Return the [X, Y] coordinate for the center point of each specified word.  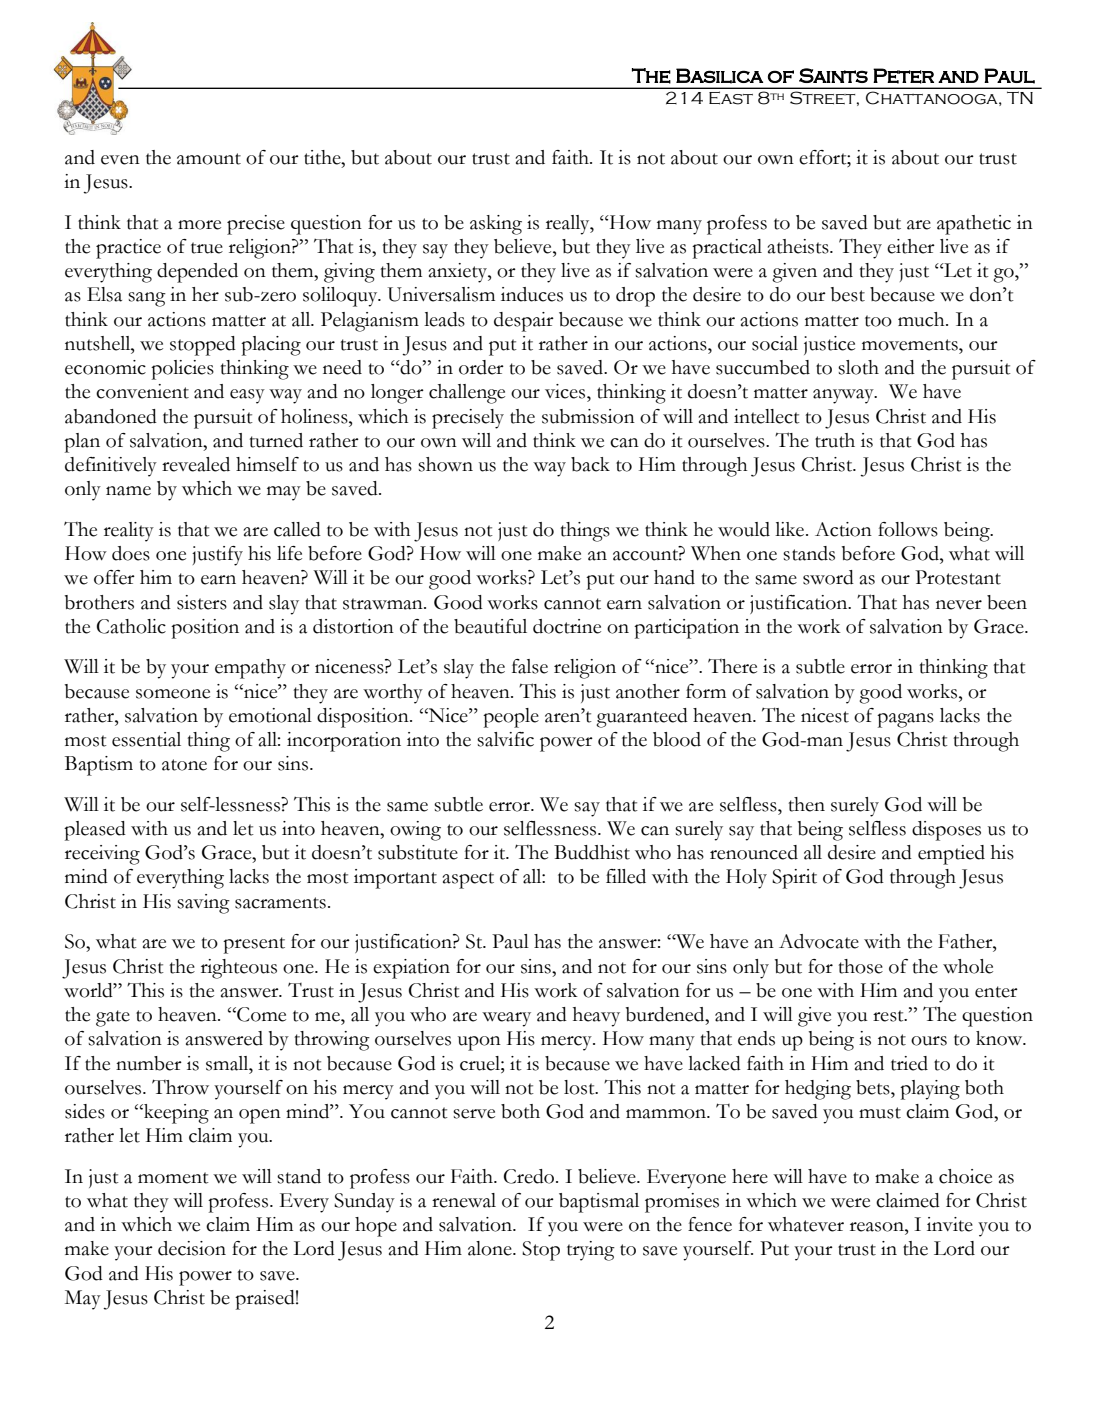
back [590, 464]
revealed [196, 464]
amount [209, 159]
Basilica [719, 76]
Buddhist [592, 852]
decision [192, 1248]
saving [203, 904]
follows [908, 529]
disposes [946, 831]
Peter [903, 76]
